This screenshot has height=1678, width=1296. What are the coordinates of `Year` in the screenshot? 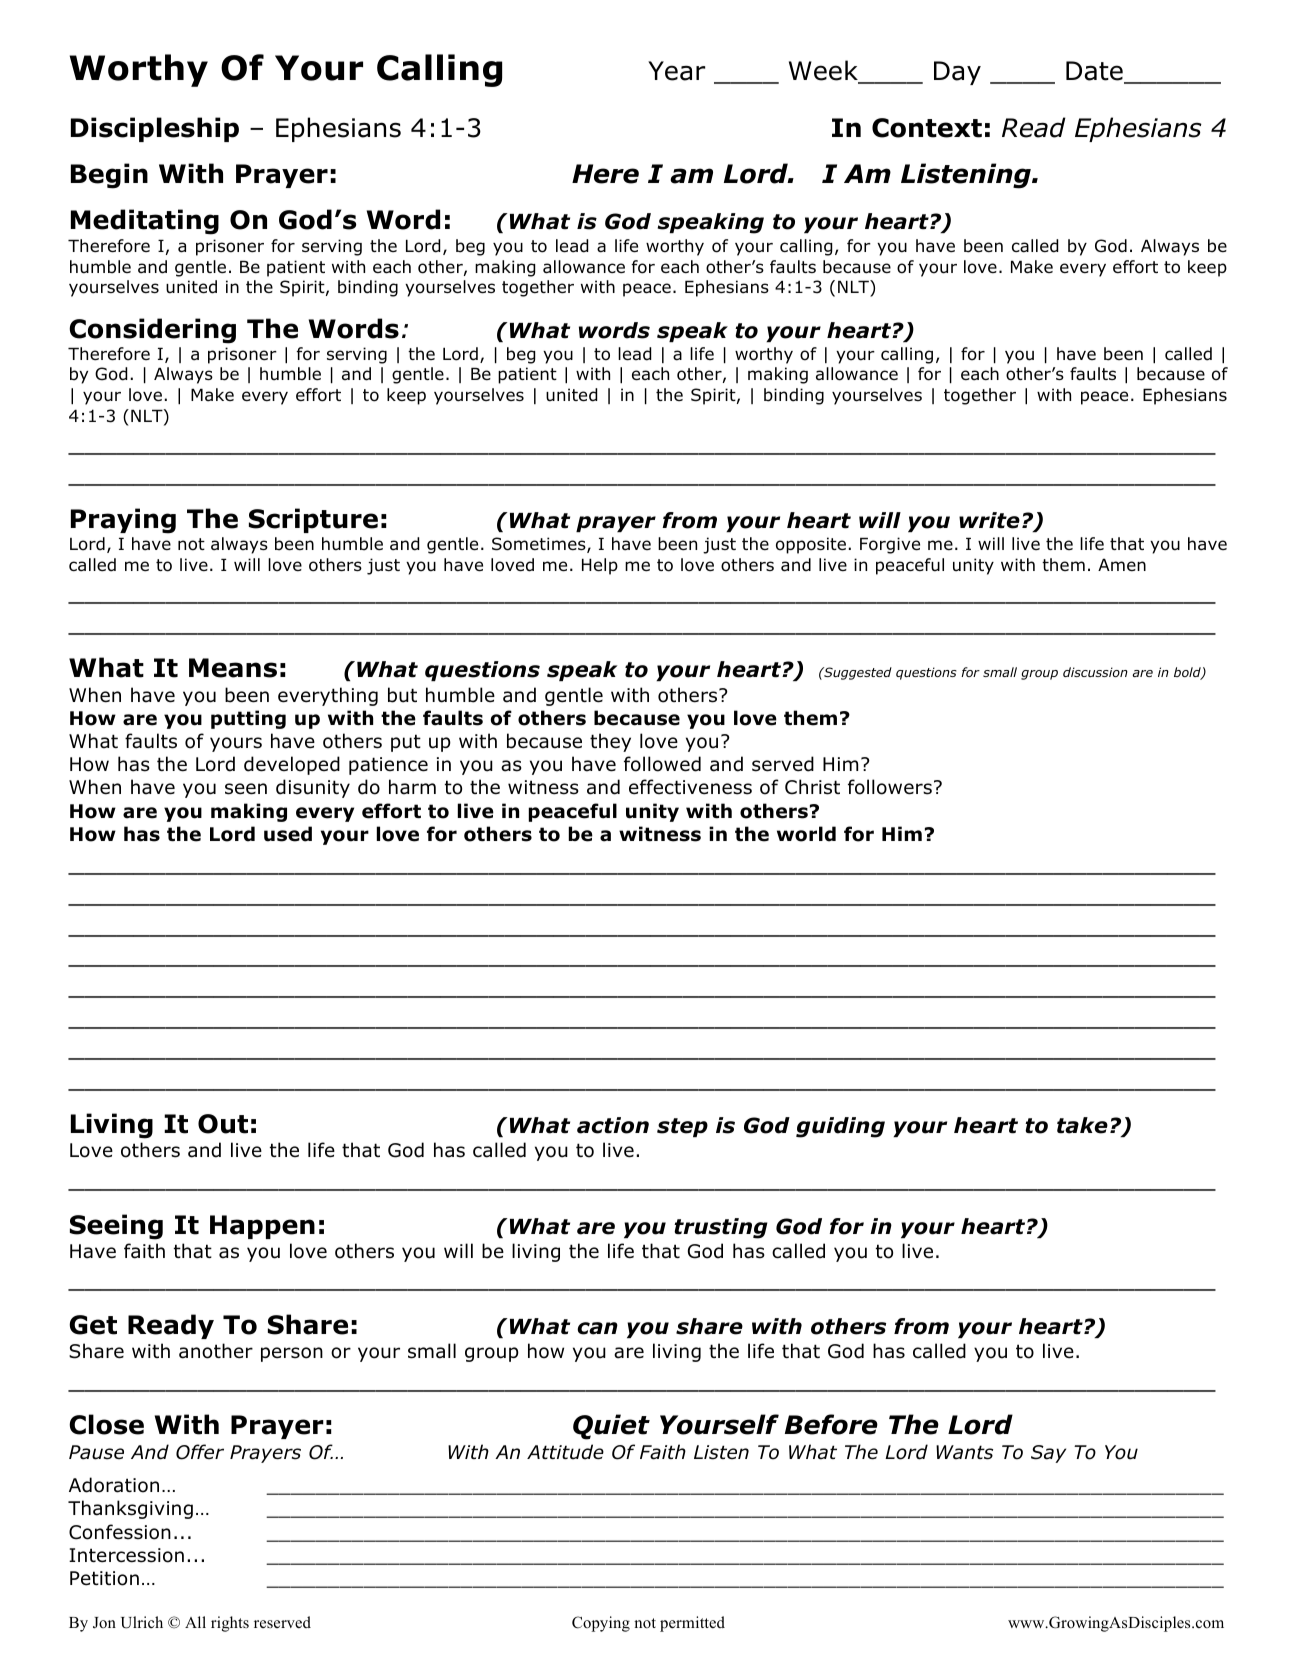 It's located at (676, 71).
